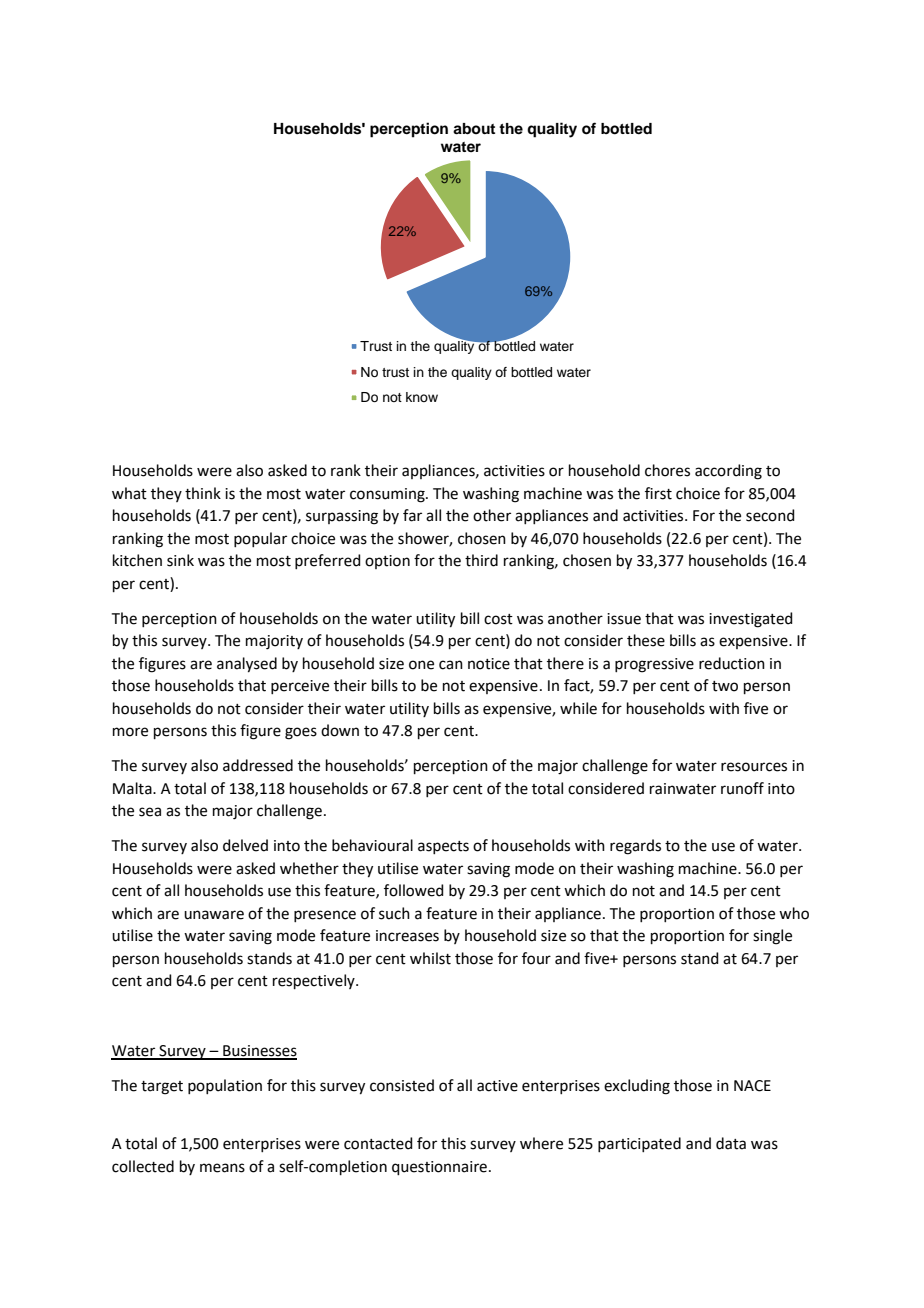  Describe the element at coordinates (667, 470) in the screenshot. I see `chores` at that location.
